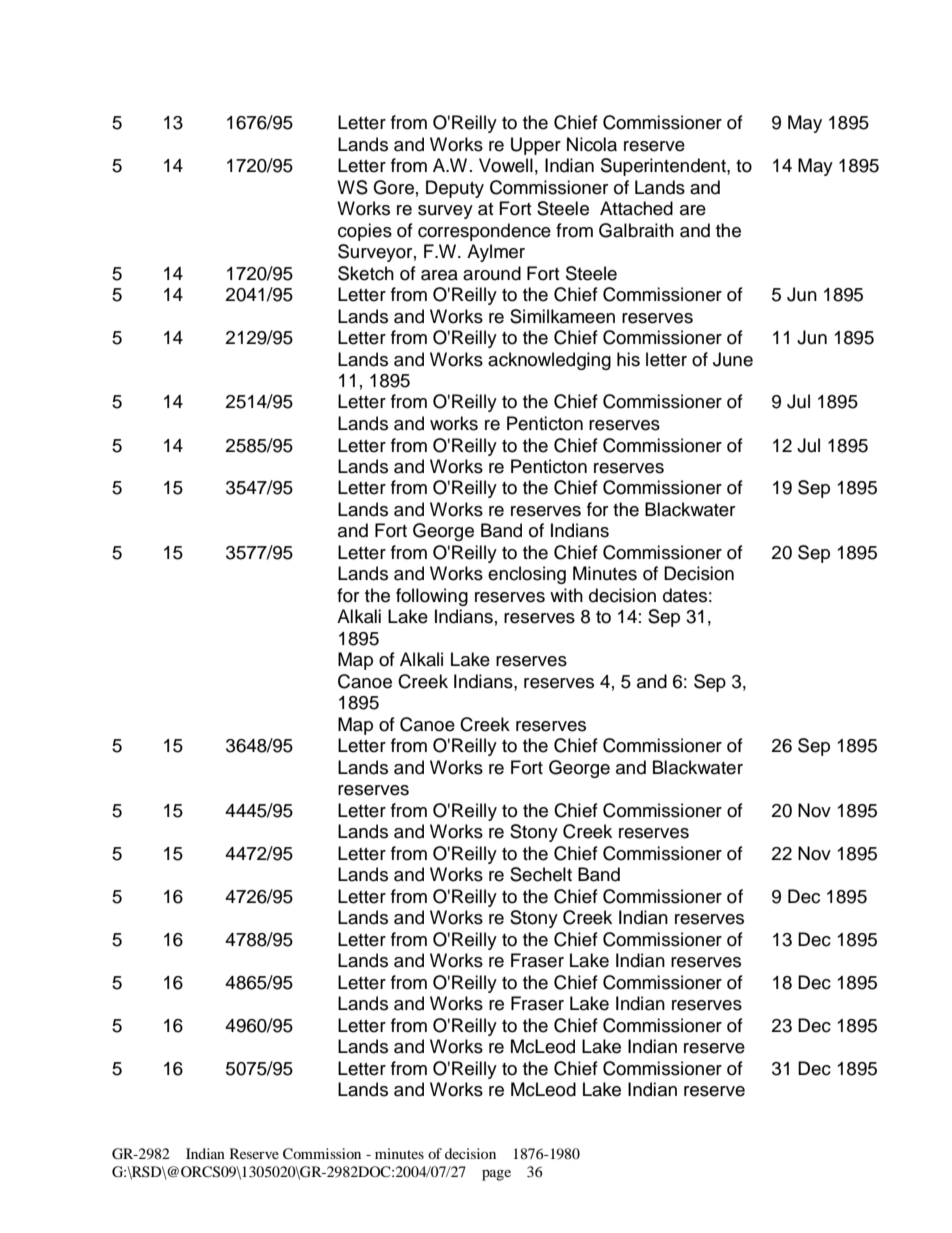 This screenshot has width=952, height=1233. I want to click on area, so click(439, 275).
